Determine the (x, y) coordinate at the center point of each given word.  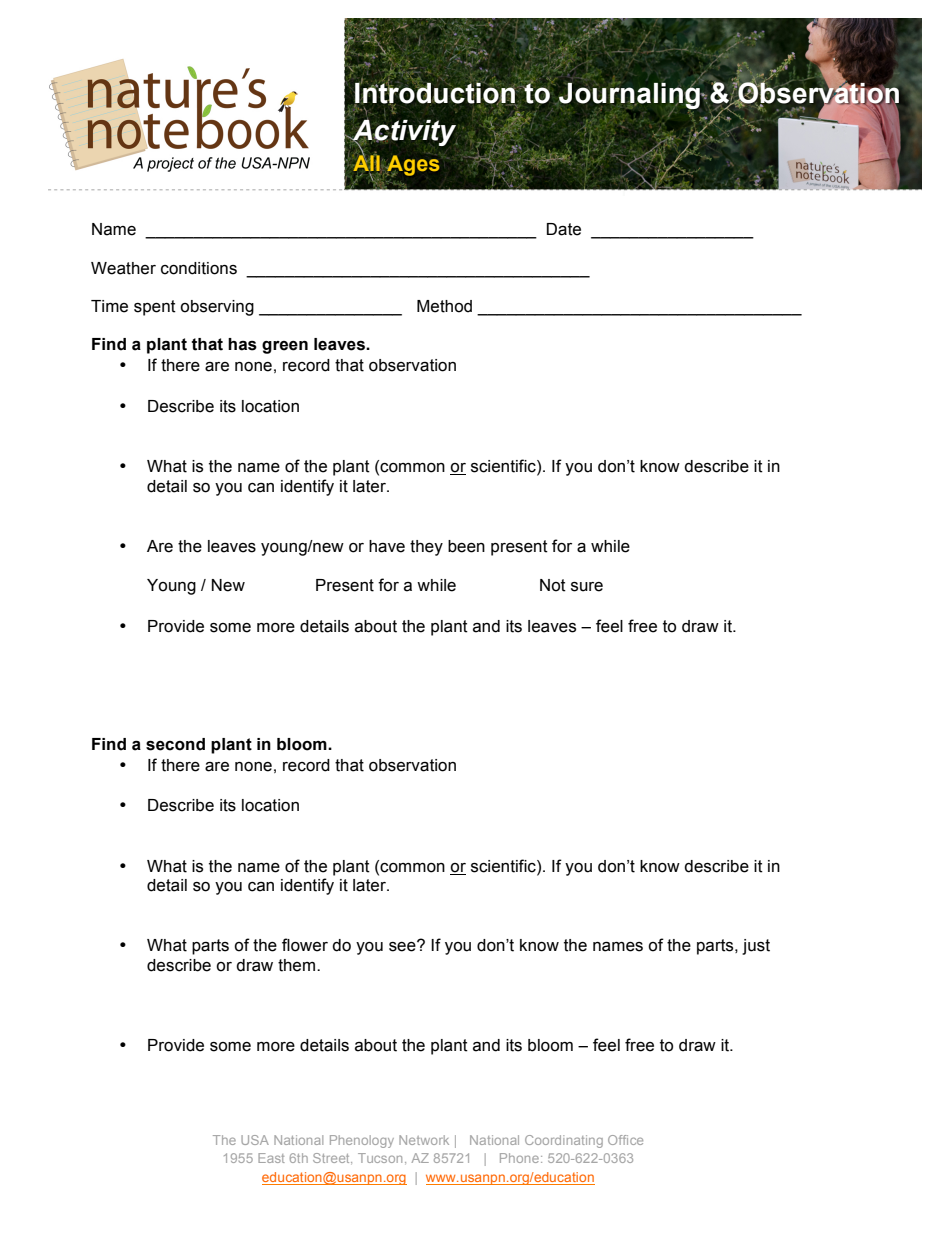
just (756, 947)
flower (305, 945)
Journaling (630, 95)
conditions (199, 268)
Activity (404, 132)
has (242, 344)
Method (444, 306)
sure (587, 587)
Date (564, 229)
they (426, 548)
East (271, 1158)
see (403, 946)
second (175, 744)
